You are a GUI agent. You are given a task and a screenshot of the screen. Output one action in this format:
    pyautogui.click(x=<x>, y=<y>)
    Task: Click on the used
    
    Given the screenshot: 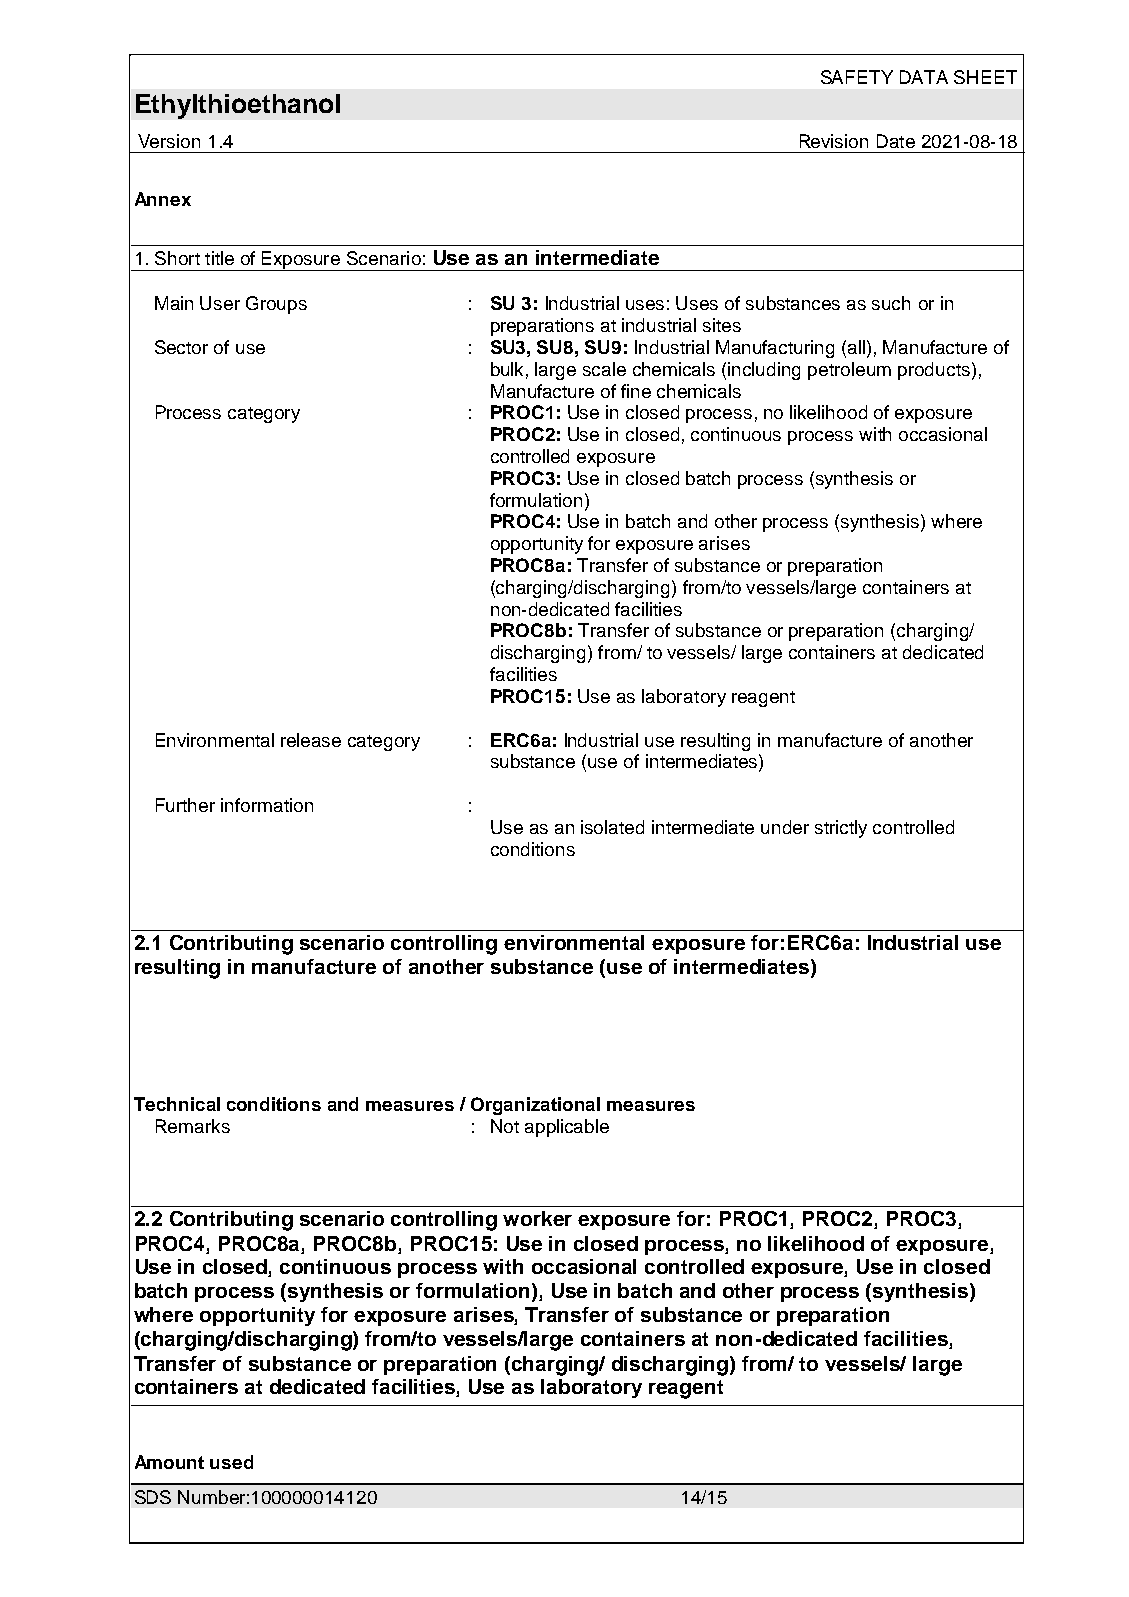 What is the action you would take?
    pyautogui.click(x=231, y=1462)
